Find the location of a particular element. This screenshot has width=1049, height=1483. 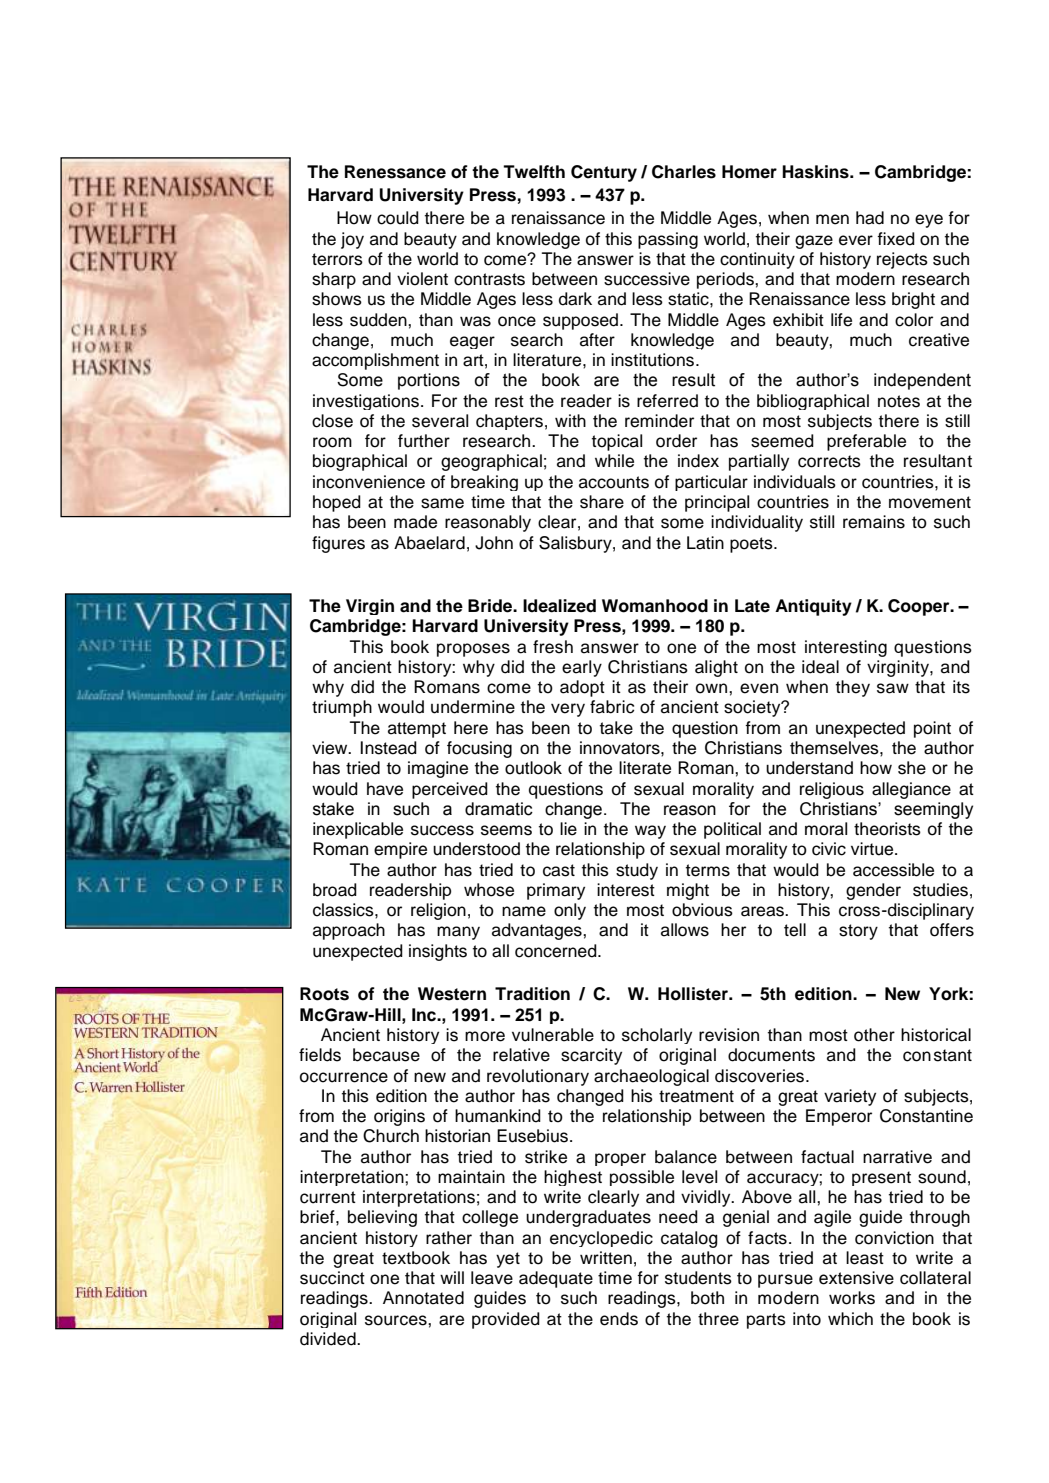

further is located at coordinates (424, 441).
